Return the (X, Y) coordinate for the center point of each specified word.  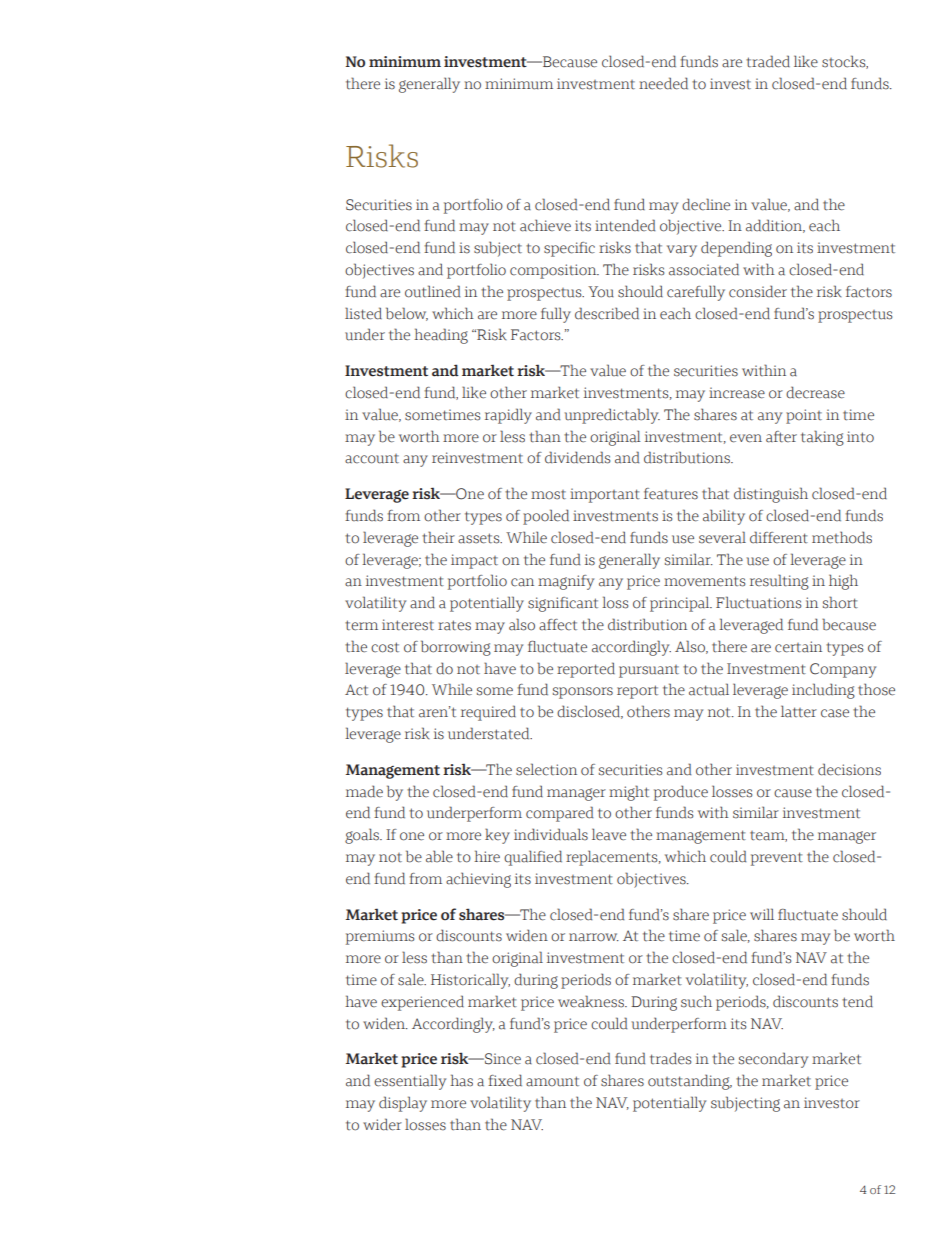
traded (768, 61)
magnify (566, 582)
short (840, 602)
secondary (773, 1060)
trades (670, 1058)
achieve (545, 225)
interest (408, 625)
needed (663, 83)
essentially (410, 1082)
